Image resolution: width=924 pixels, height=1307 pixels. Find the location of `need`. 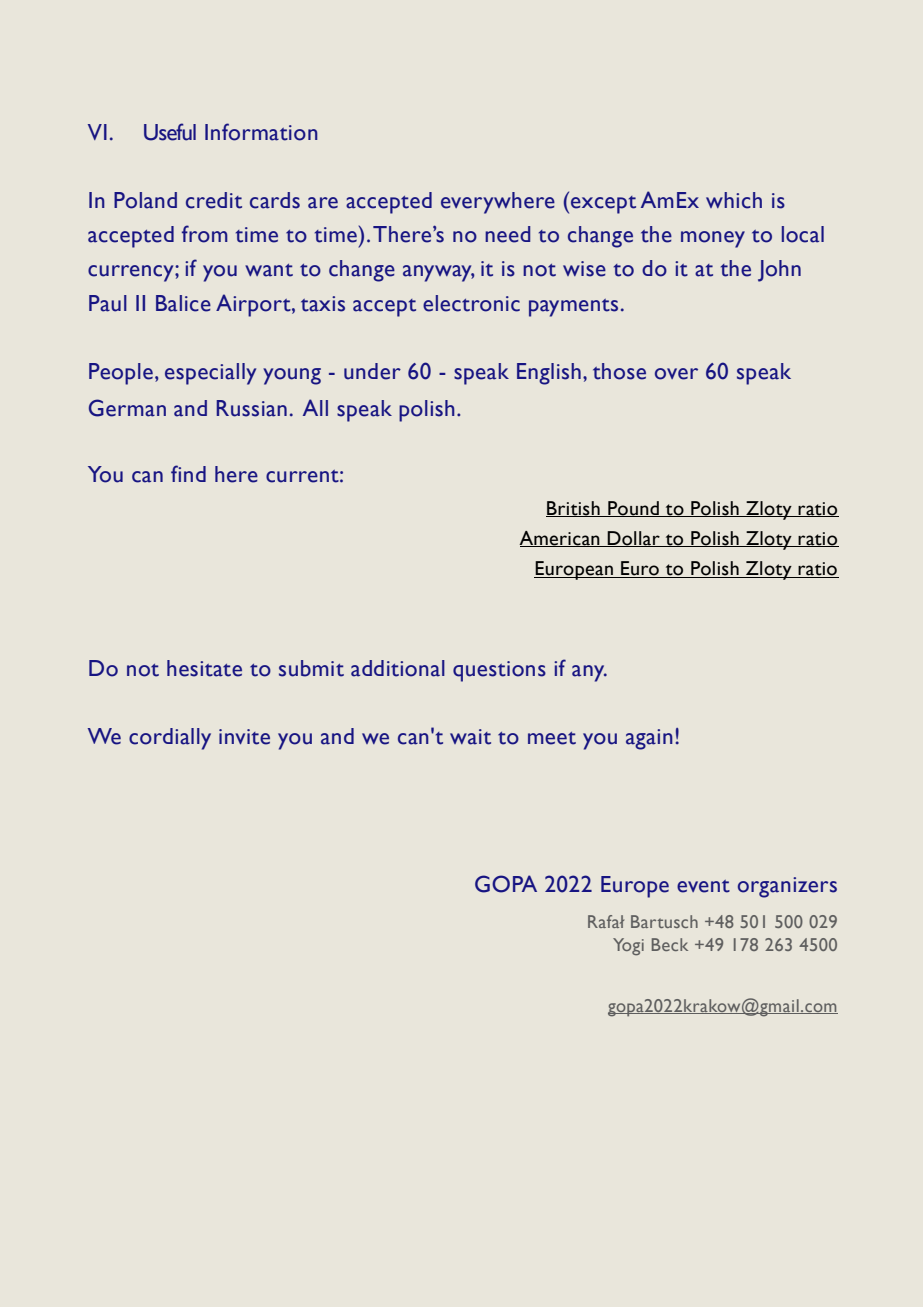

need is located at coordinates (507, 234).
